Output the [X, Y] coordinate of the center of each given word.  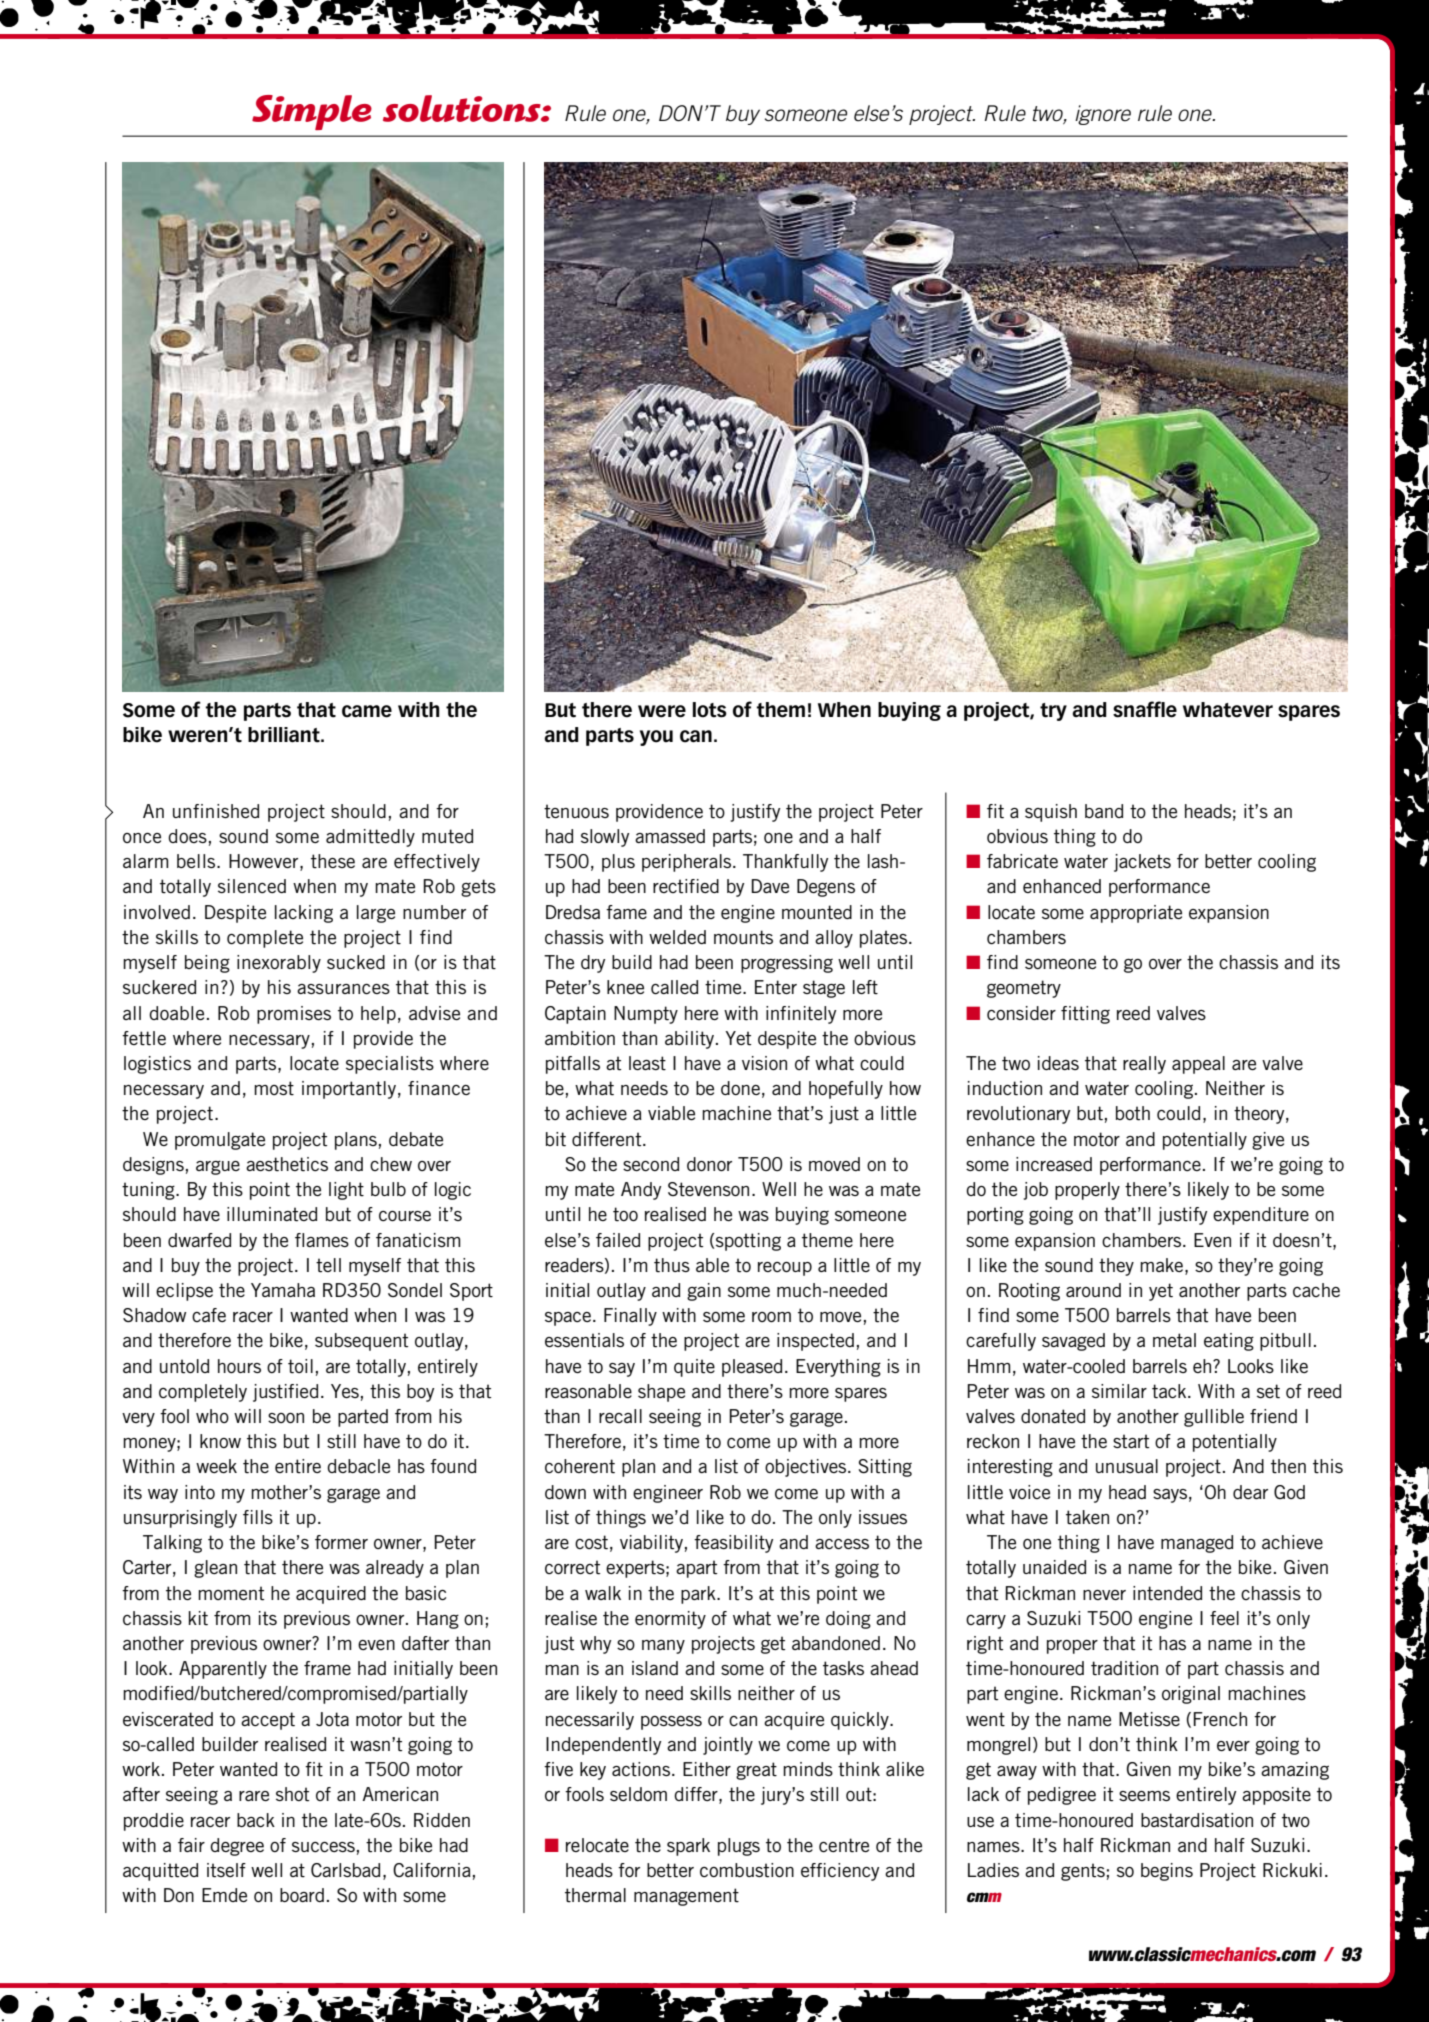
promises [294, 1015]
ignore [1103, 115]
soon [286, 1418]
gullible [1214, 1418]
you [656, 738]
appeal [1198, 1065]
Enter [776, 987]
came [367, 711]
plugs [739, 1847]
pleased [752, 1368]
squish [1051, 813]
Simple [312, 112]
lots [710, 710]
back [256, 1820]
